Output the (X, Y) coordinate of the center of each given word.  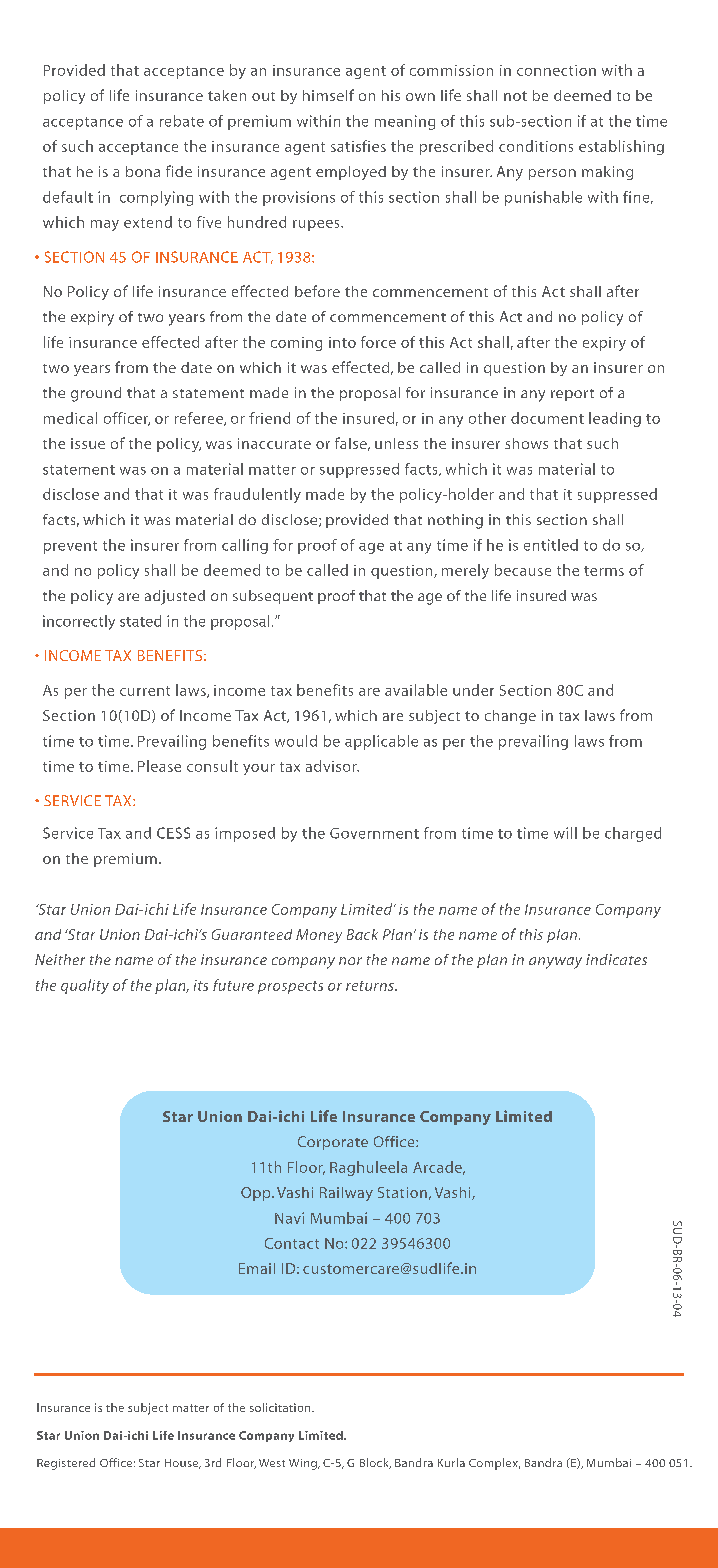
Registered (66, 1464)
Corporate (333, 1143)
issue (88, 443)
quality (85, 986)
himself (328, 95)
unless (396, 443)
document (547, 418)
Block (375, 1463)
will (565, 833)
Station (402, 1192)
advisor (332, 766)
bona (143, 171)
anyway (555, 963)
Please (159, 766)
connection (556, 70)
